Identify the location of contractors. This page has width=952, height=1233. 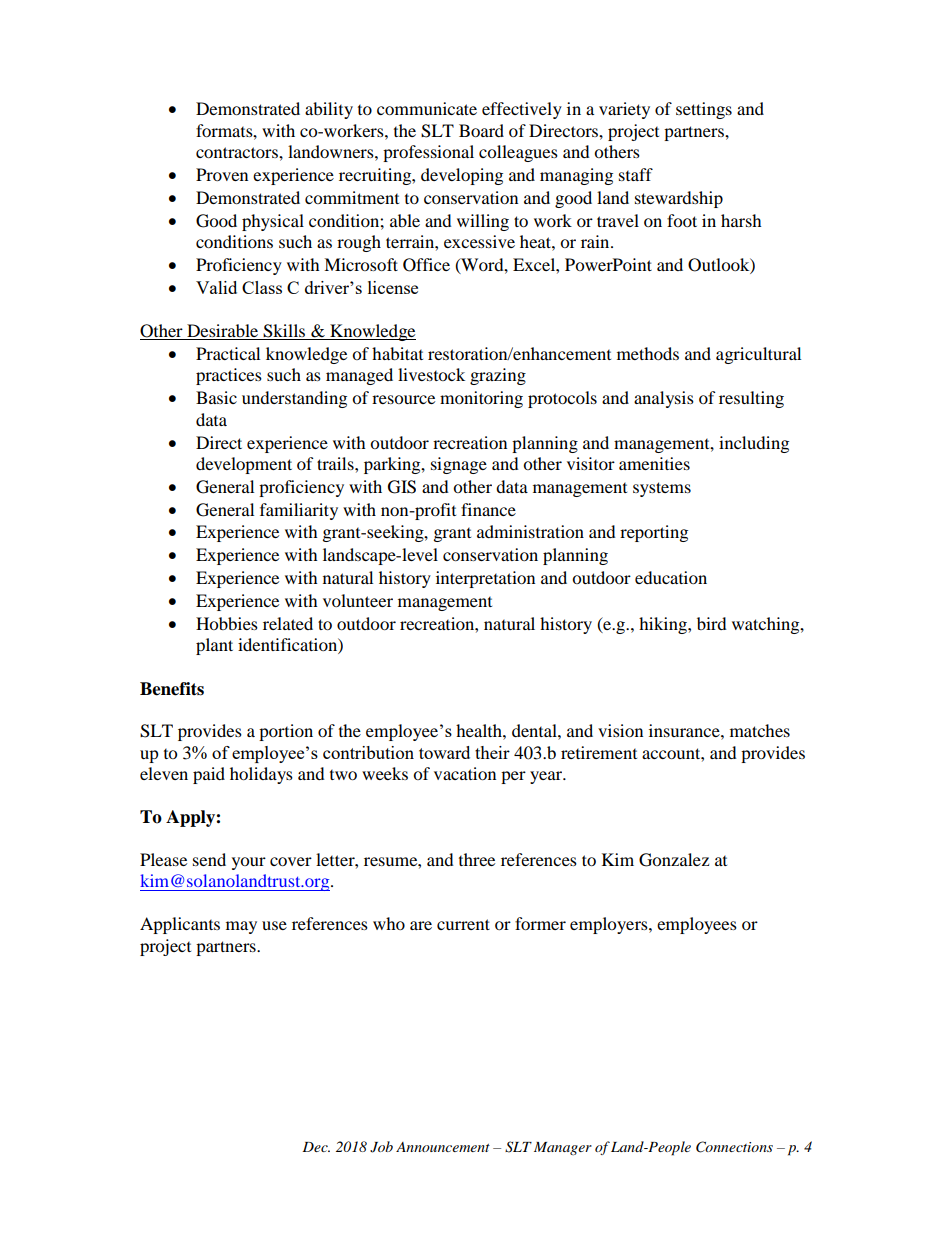
(238, 152).
